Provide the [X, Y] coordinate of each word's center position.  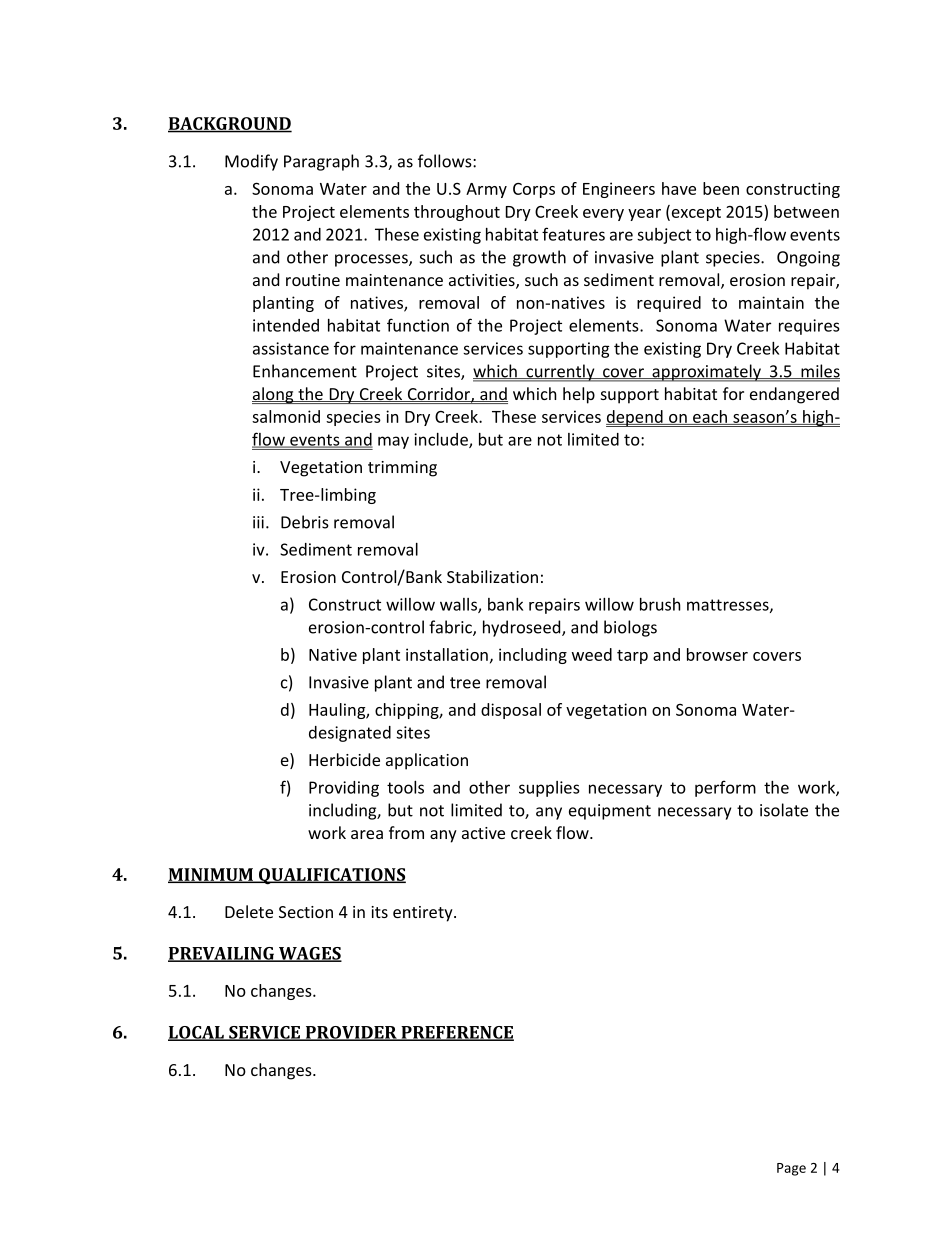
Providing [344, 789]
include [442, 440]
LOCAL [197, 1033]
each [710, 417]
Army [486, 190]
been [721, 188]
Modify [251, 162]
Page [791, 1169]
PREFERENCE [456, 1033]
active [483, 833]
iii [258, 522]
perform [725, 788]
